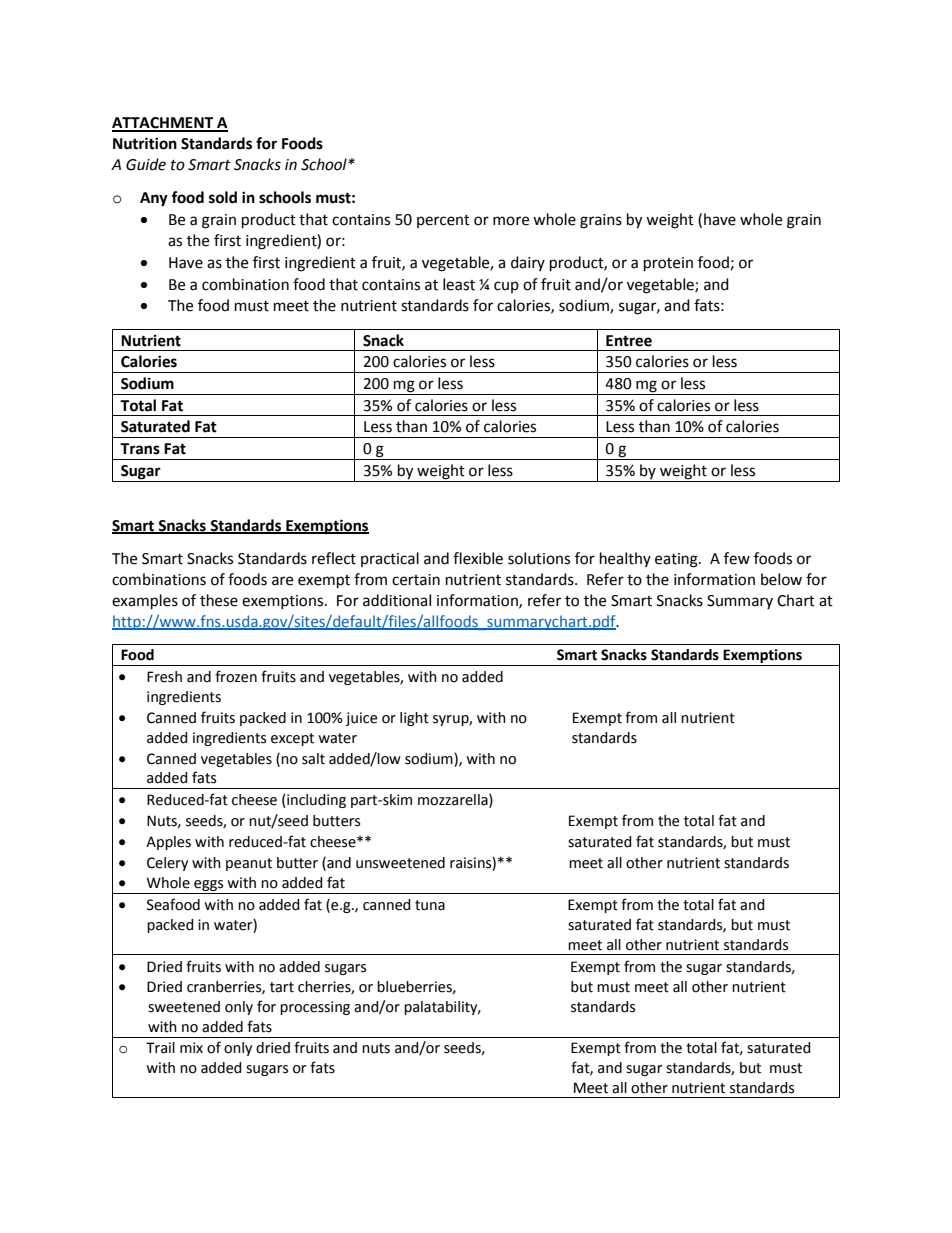  I want to click on percent, so click(443, 221).
